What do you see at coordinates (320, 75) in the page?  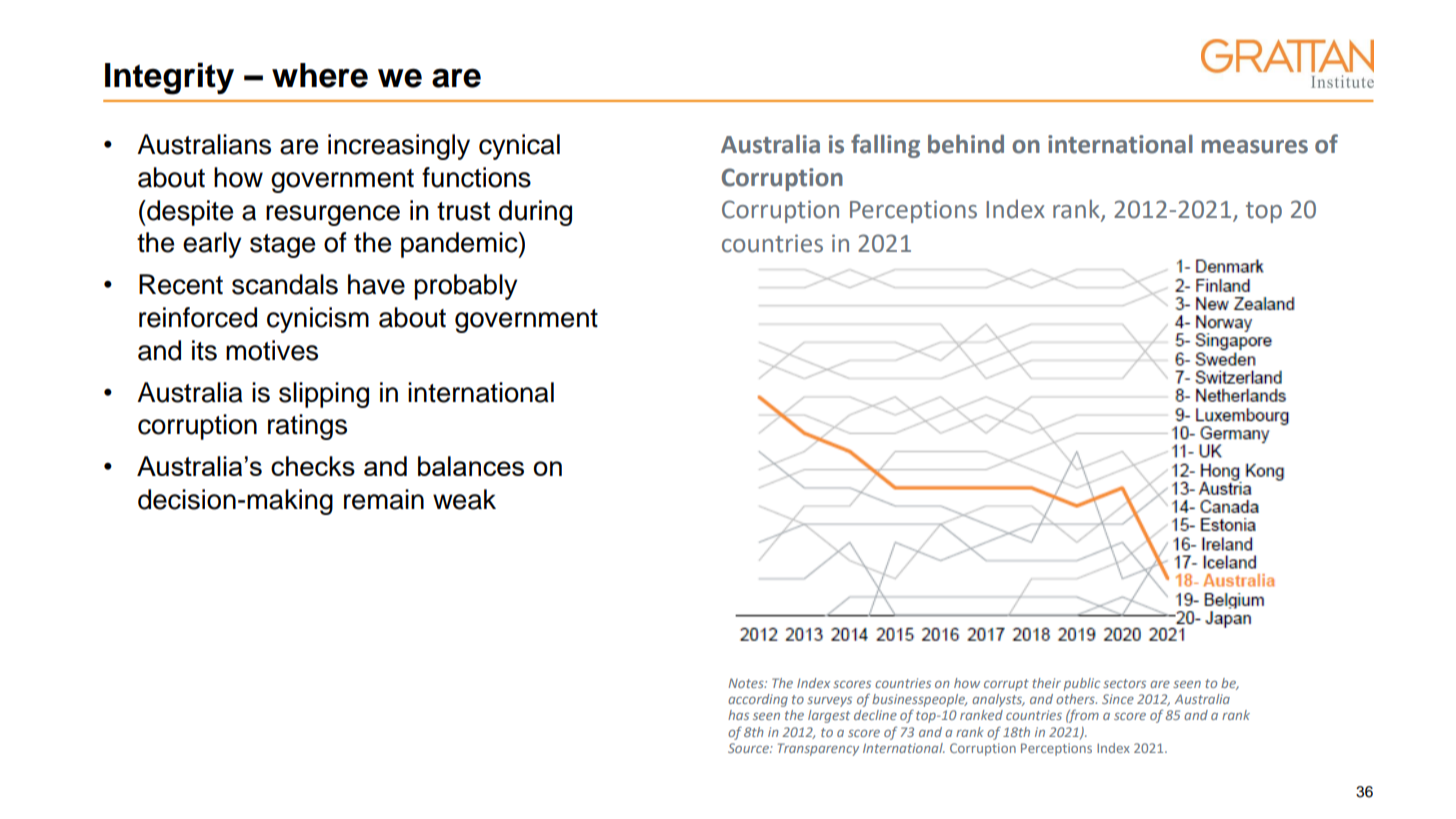 I see `where` at bounding box center [320, 75].
